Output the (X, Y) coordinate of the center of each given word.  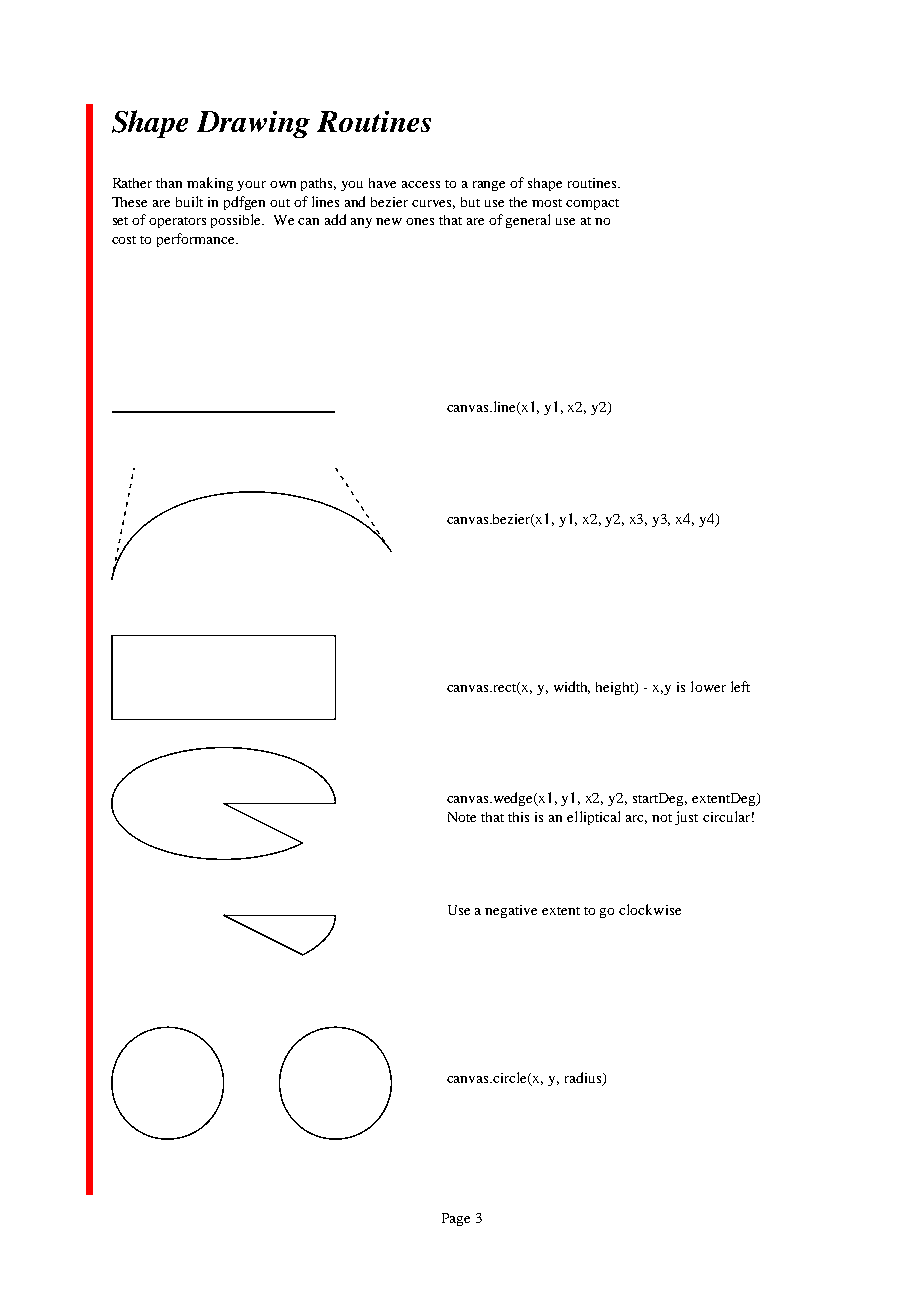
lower (708, 686)
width (572, 687)
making (210, 184)
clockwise (650, 909)
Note (462, 817)
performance (197, 240)
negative (511, 911)
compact (592, 204)
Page (456, 1219)
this (518, 817)
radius (584, 1079)
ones (420, 221)
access (421, 184)
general (528, 221)
